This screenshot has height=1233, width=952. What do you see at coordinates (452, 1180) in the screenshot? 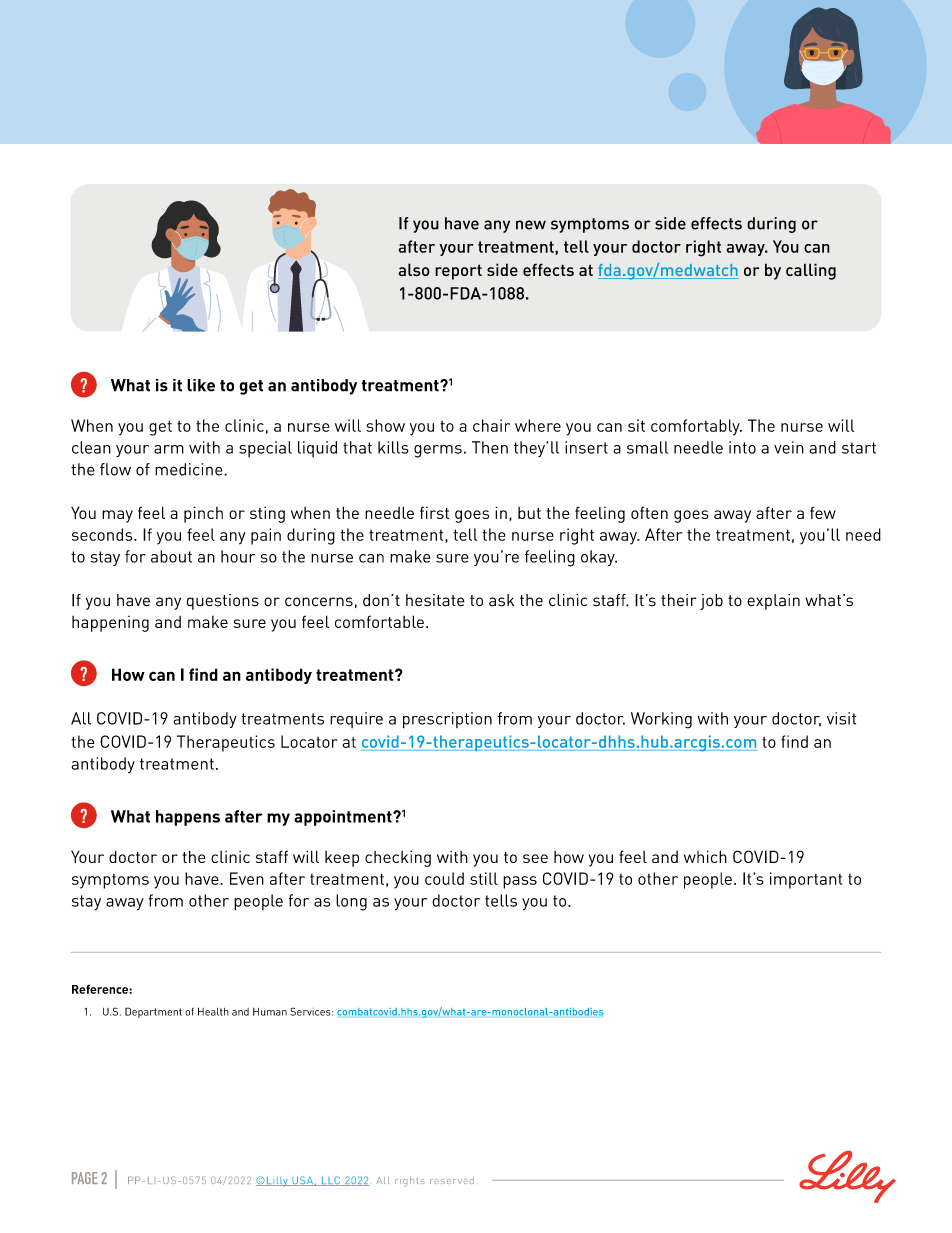
I see `reserved` at bounding box center [452, 1180].
